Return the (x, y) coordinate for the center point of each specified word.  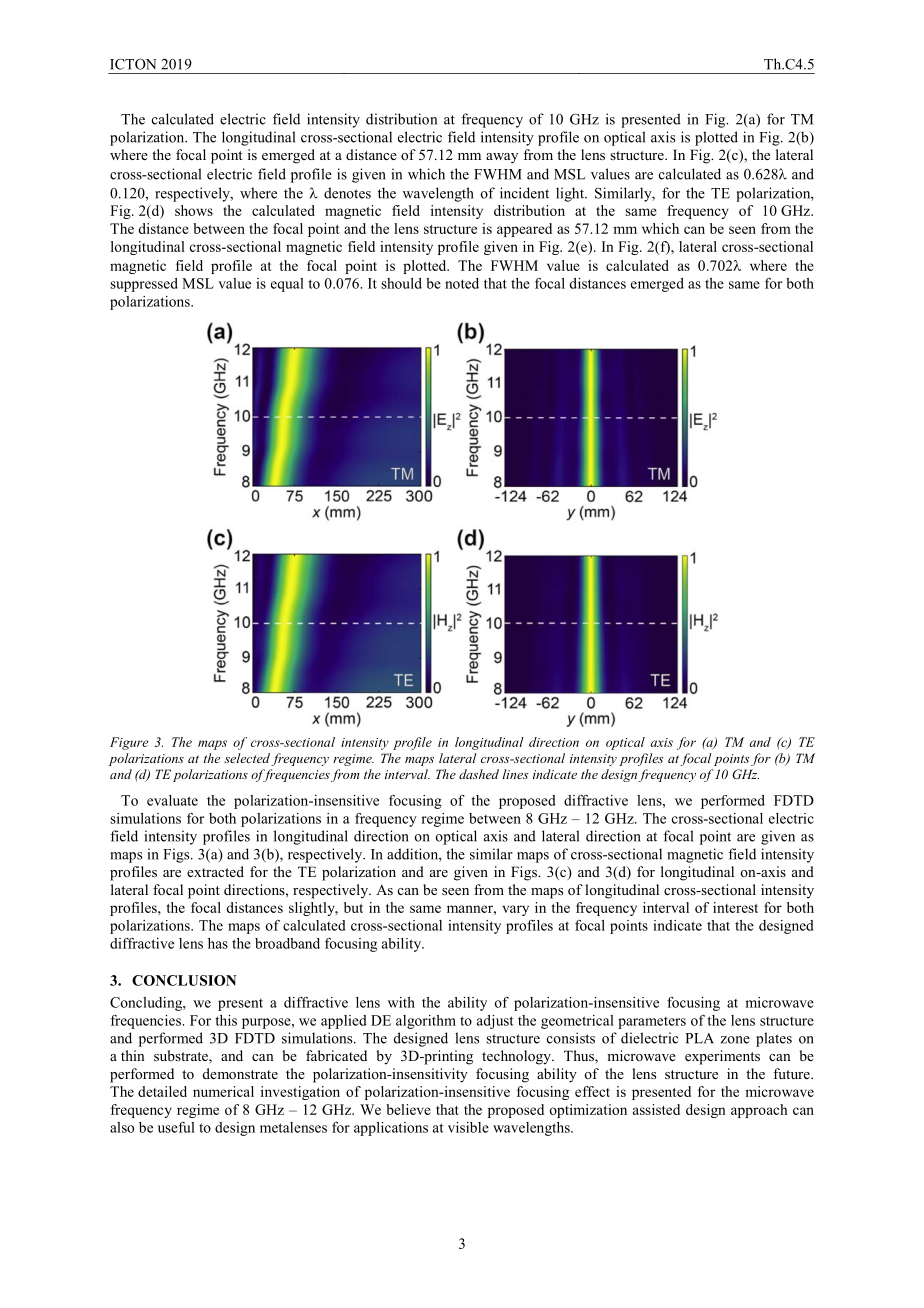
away (502, 158)
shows (194, 210)
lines (515, 774)
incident (524, 193)
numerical (223, 1091)
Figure (129, 743)
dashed (479, 774)
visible (468, 1127)
